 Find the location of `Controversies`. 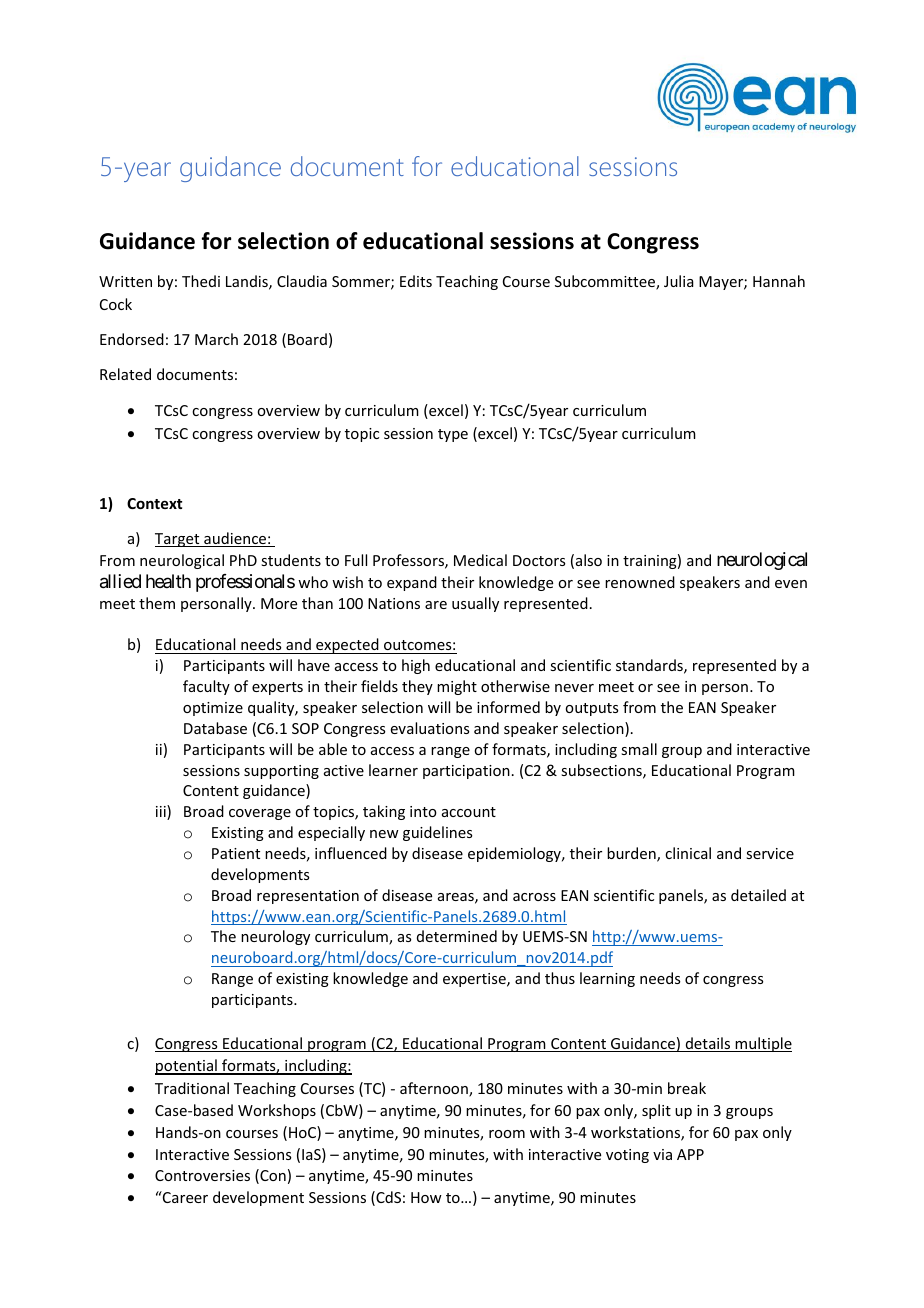

Controversies is located at coordinates (202, 1175).
